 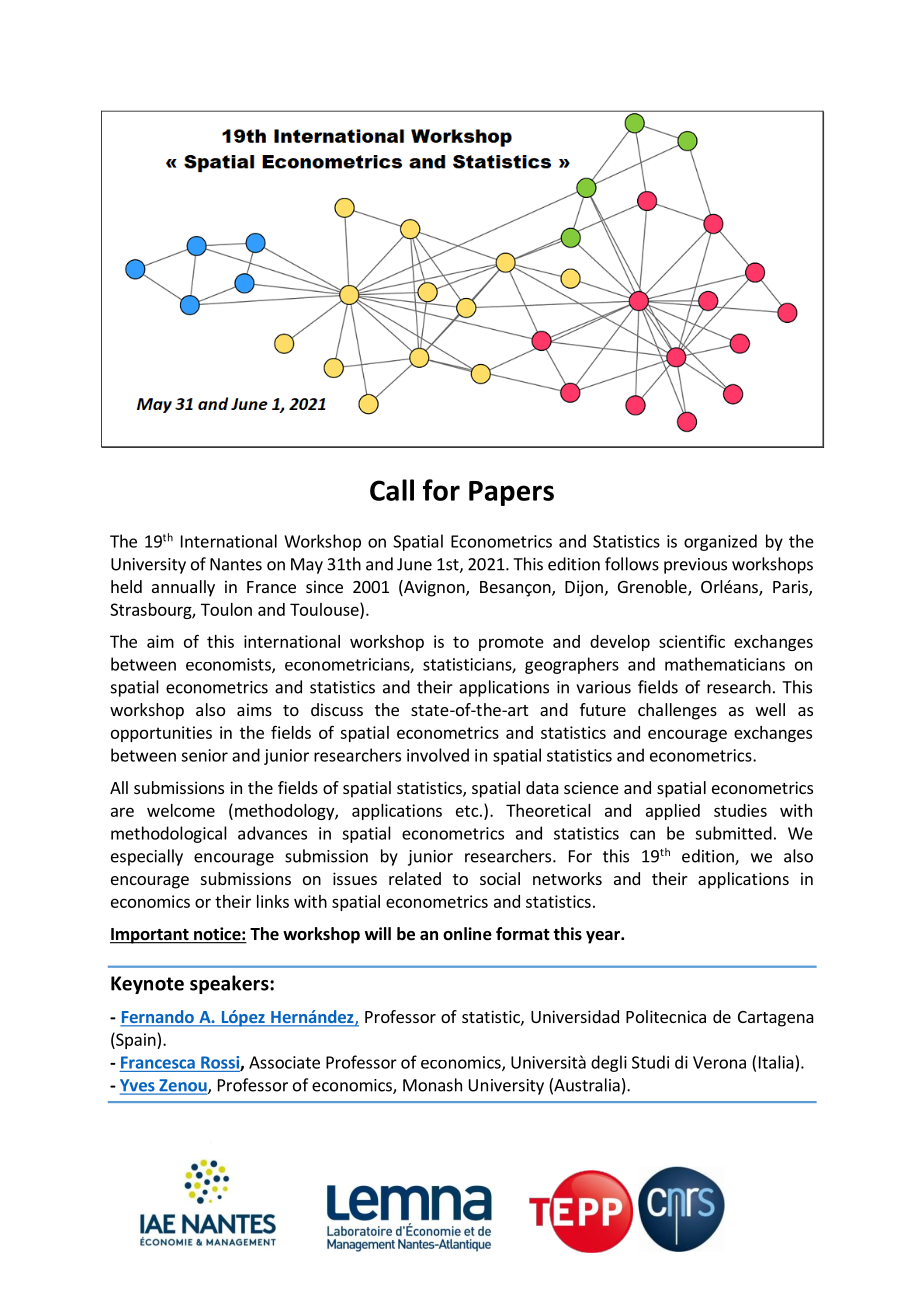 I want to click on welcome, so click(x=181, y=810).
